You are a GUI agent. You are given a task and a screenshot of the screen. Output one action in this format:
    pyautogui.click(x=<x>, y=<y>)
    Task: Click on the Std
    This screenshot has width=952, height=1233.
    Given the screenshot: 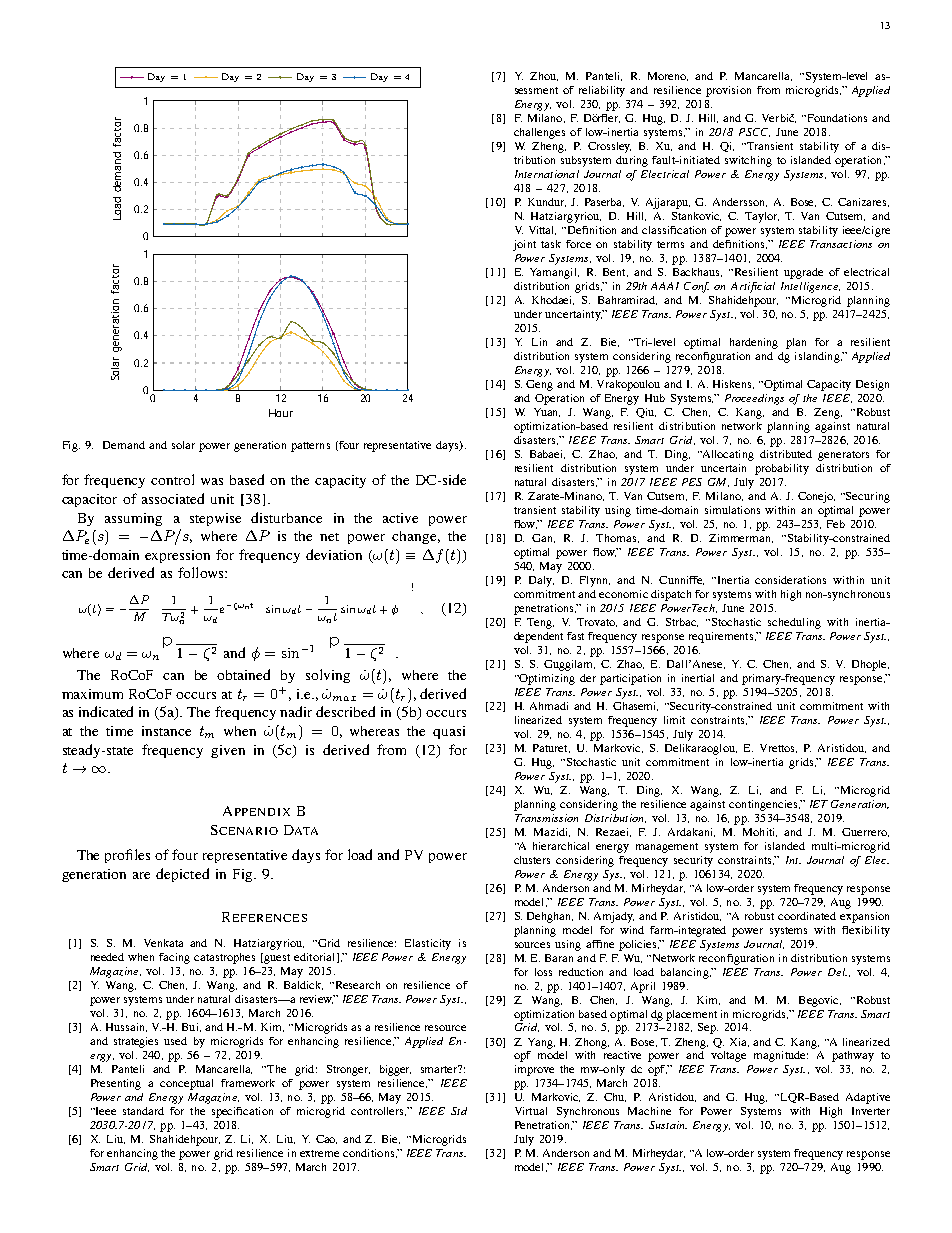 What is the action you would take?
    pyautogui.click(x=459, y=1111)
